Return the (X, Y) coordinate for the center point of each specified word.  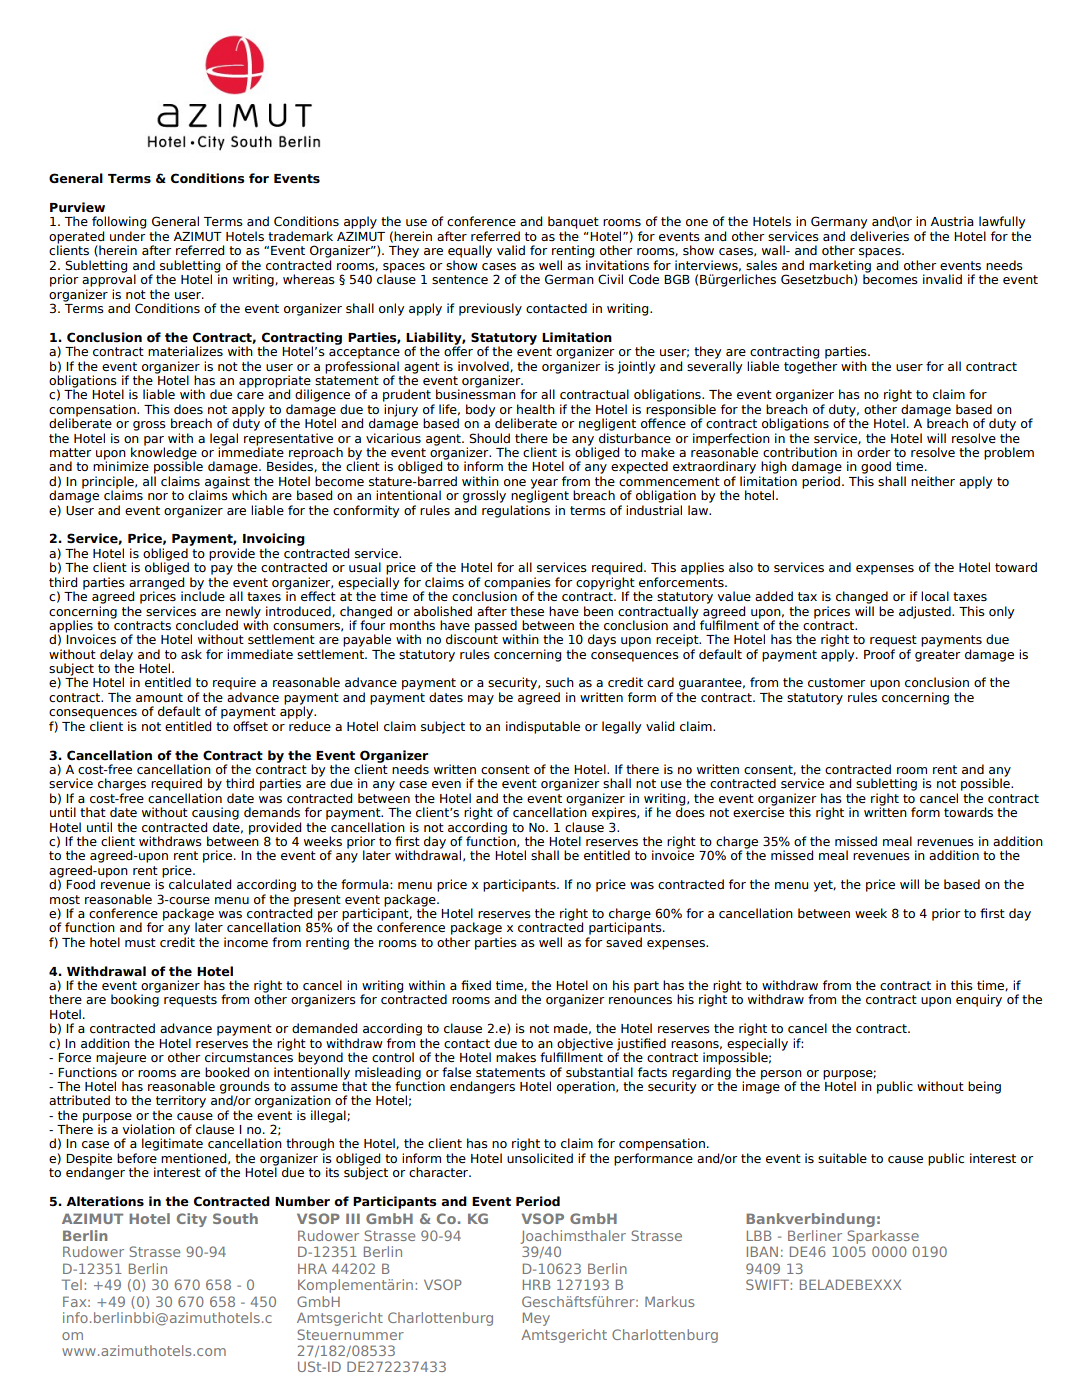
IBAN (762, 1251)
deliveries (879, 236)
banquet (573, 222)
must (140, 943)
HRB (536, 1284)
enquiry (979, 1000)
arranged (156, 584)
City (192, 1220)
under (127, 236)
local (935, 596)
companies (516, 584)
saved (624, 942)
